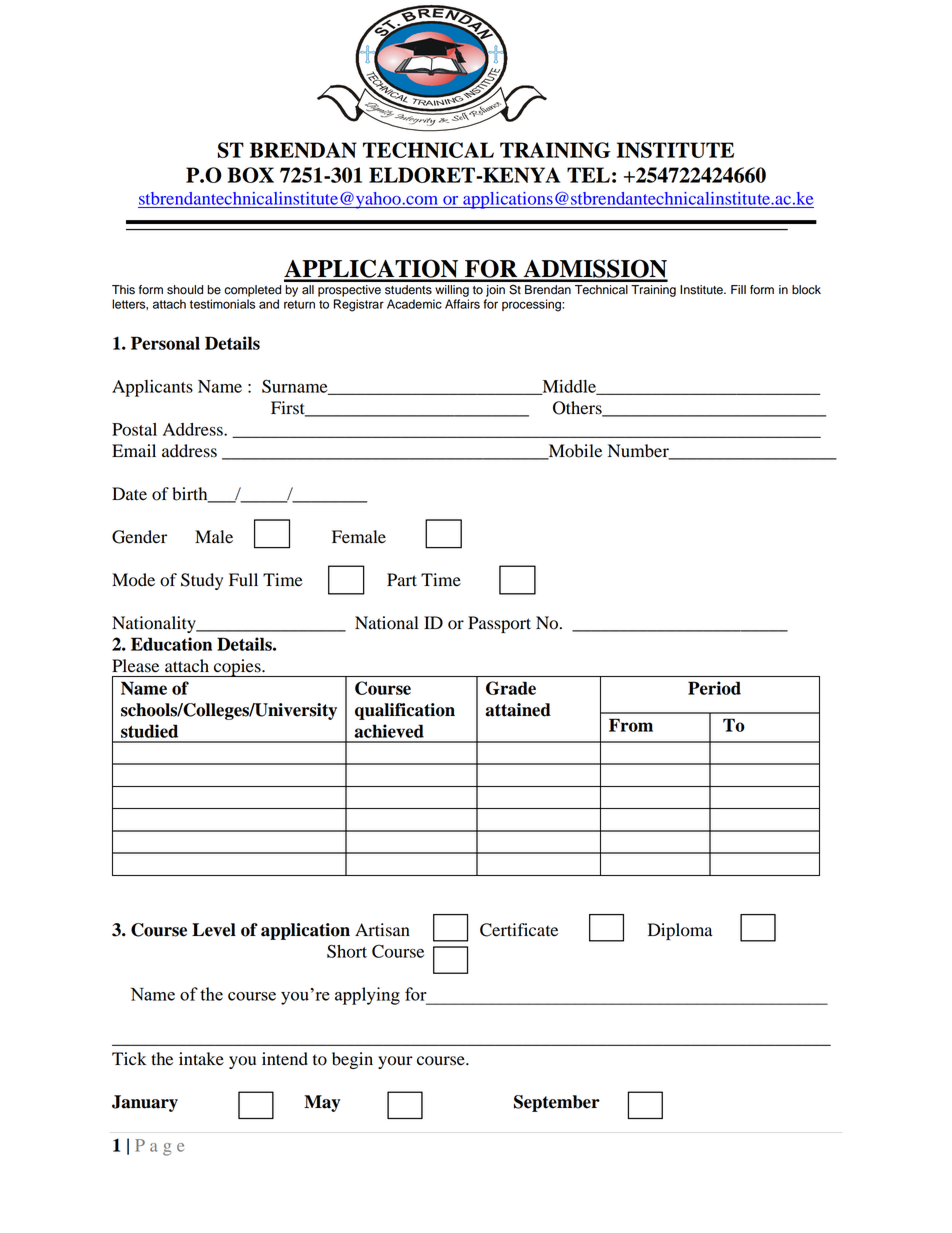 The image size is (952, 1233). What do you see at coordinates (251, 175) in the image?
I see `BOX` at bounding box center [251, 175].
